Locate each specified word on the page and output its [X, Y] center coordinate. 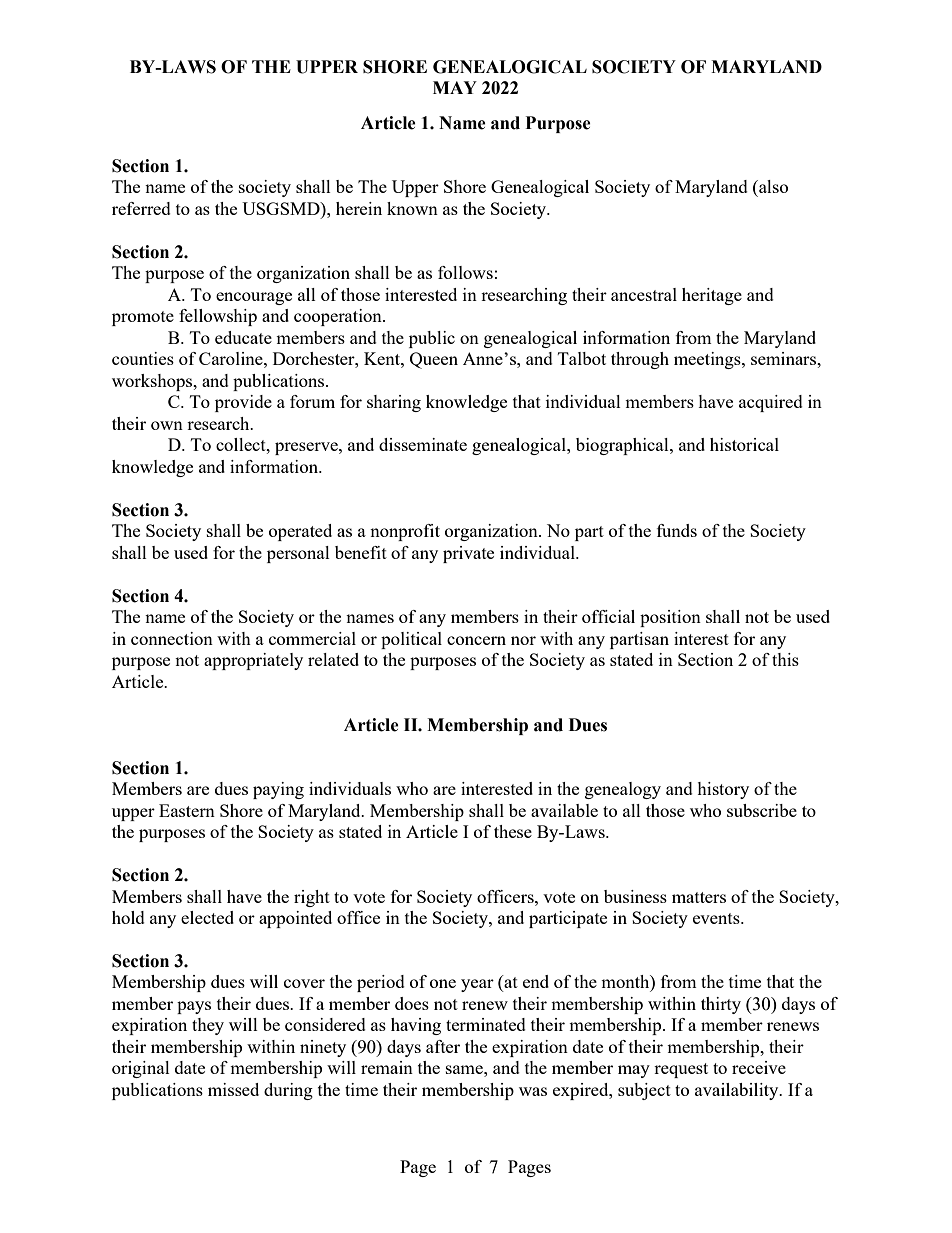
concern [476, 640]
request [681, 1070]
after [443, 1046]
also [772, 186]
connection [172, 638]
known [412, 208]
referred [141, 208]
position [670, 618]
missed [233, 1089]
